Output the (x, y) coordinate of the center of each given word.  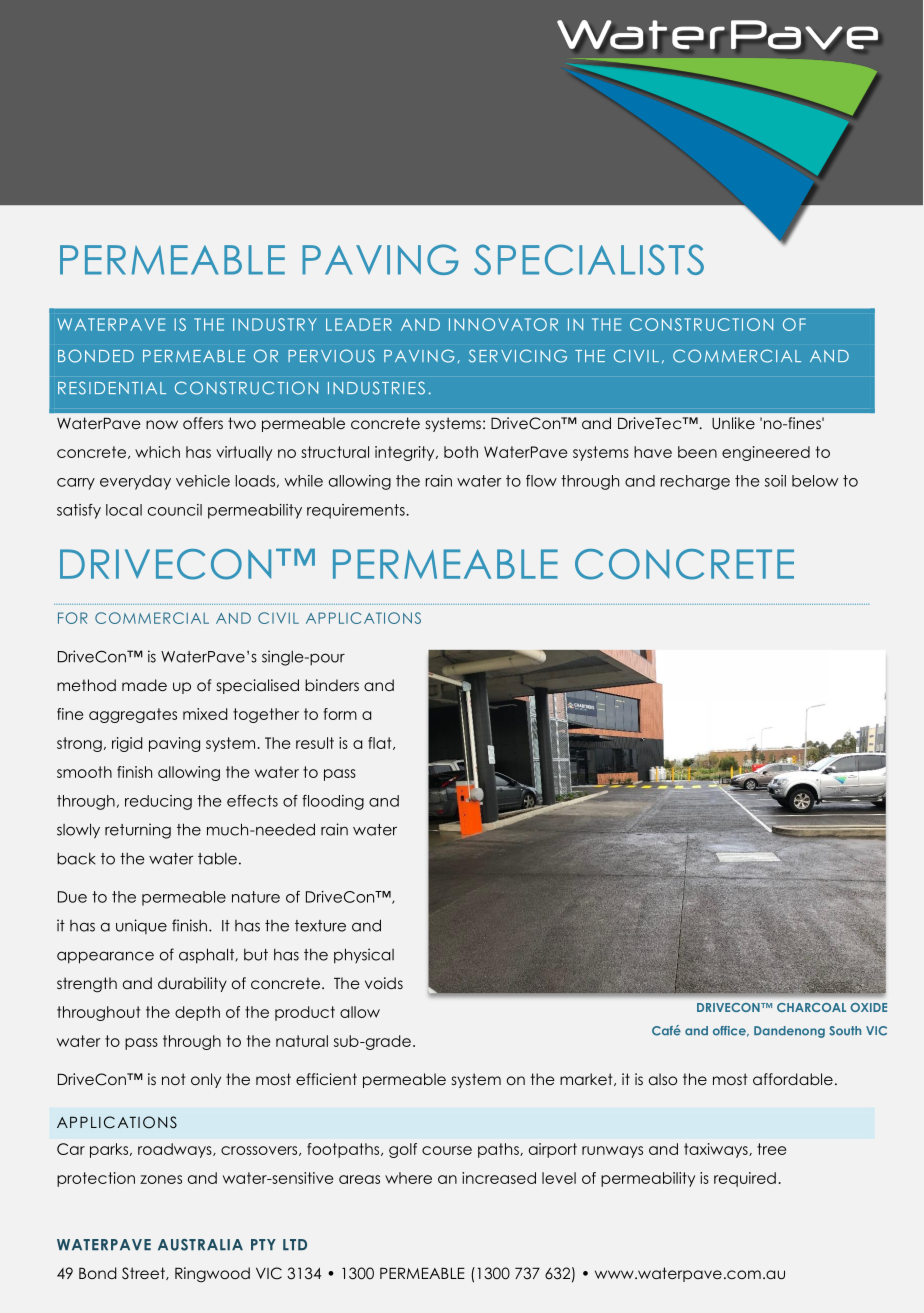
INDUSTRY (275, 324)
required (745, 1179)
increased (499, 1178)
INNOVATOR (503, 324)
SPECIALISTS (589, 259)
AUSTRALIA (200, 1245)
